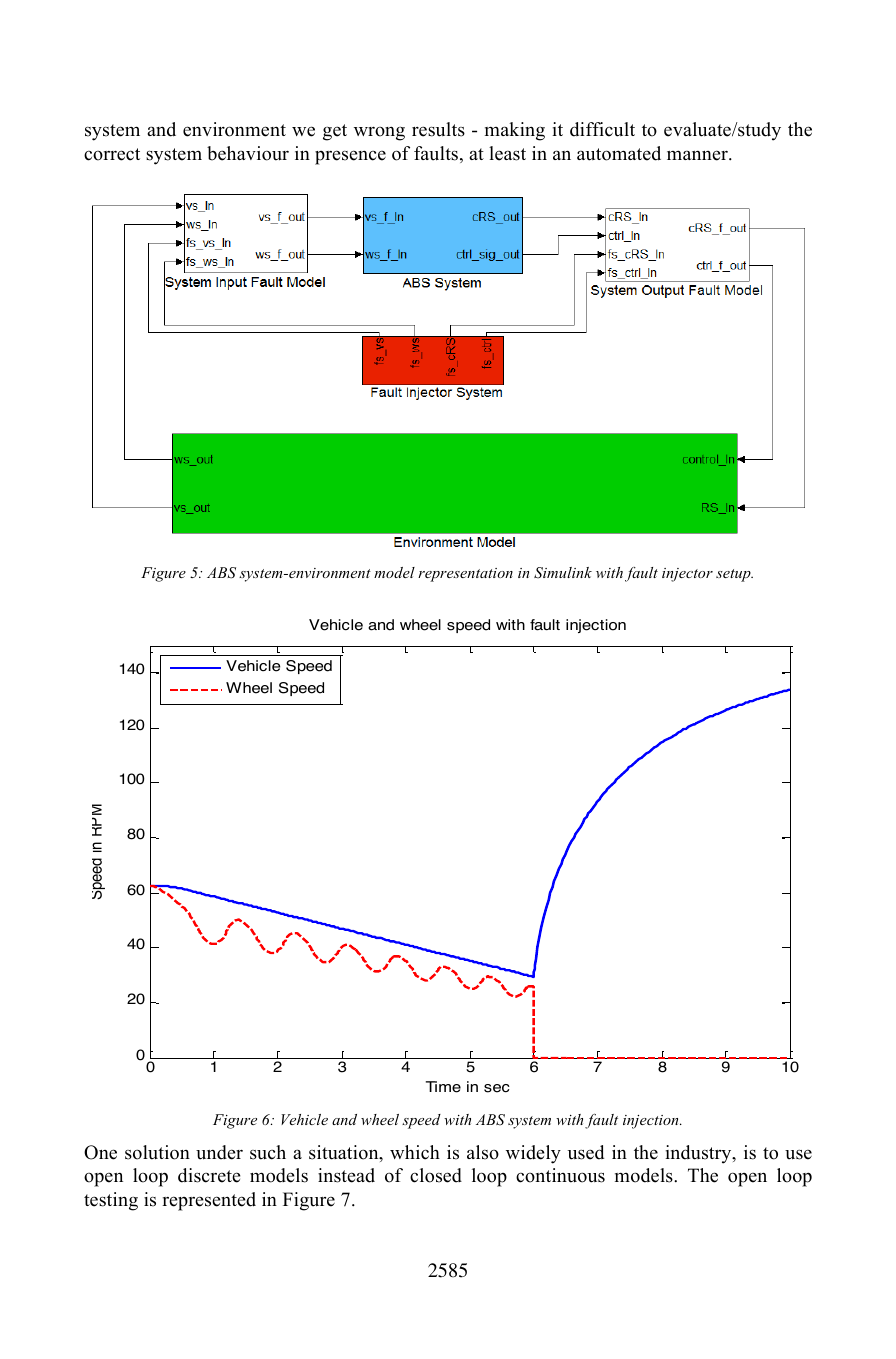 The image size is (896, 1359). Describe the element at coordinates (438, 129) in the screenshot. I see `results` at that location.
